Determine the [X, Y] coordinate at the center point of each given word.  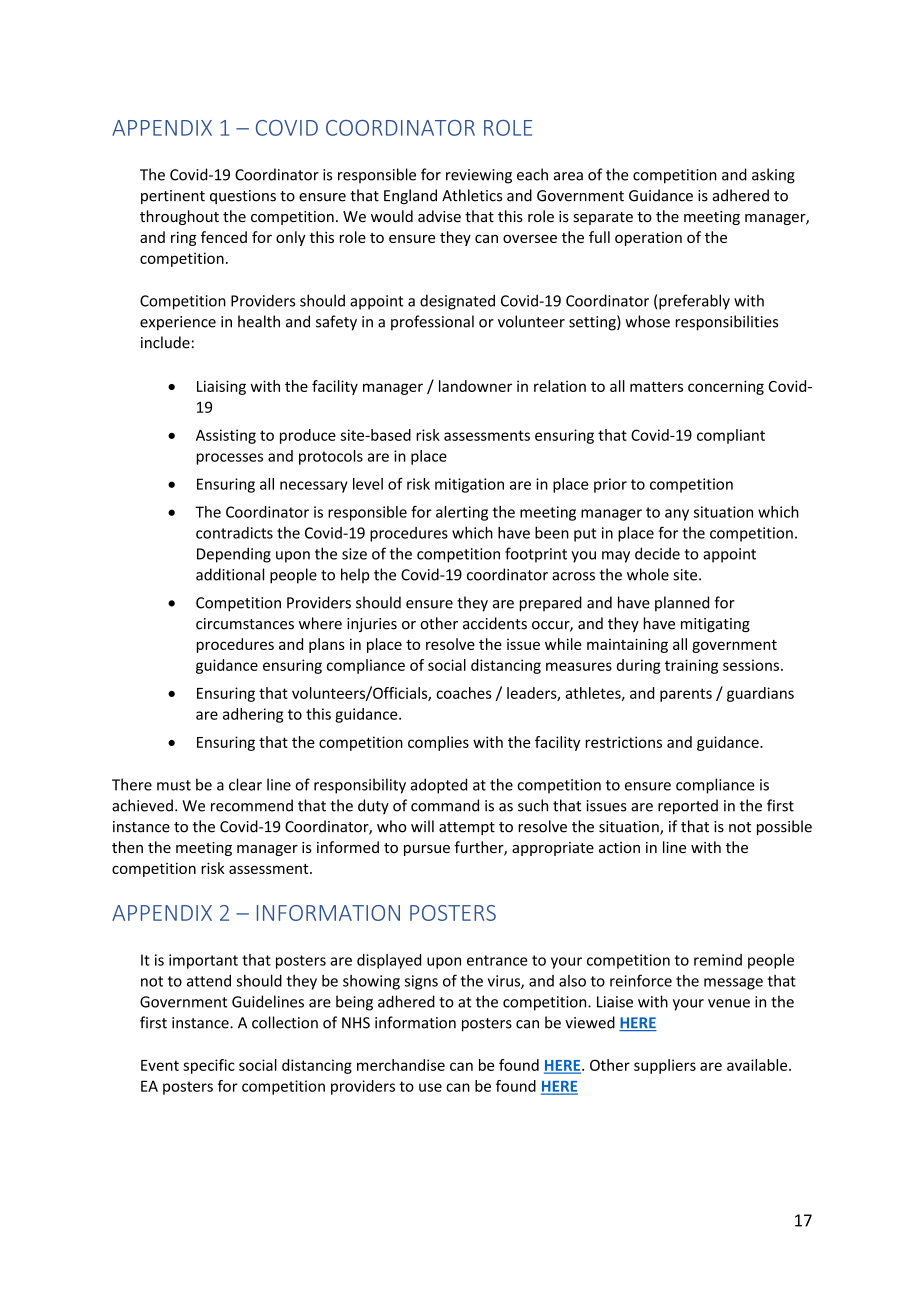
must [174, 785]
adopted [439, 786]
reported [688, 807]
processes [229, 459]
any [677, 515]
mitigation [469, 485]
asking [773, 176]
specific [209, 1066]
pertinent [173, 197]
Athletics [472, 195]
